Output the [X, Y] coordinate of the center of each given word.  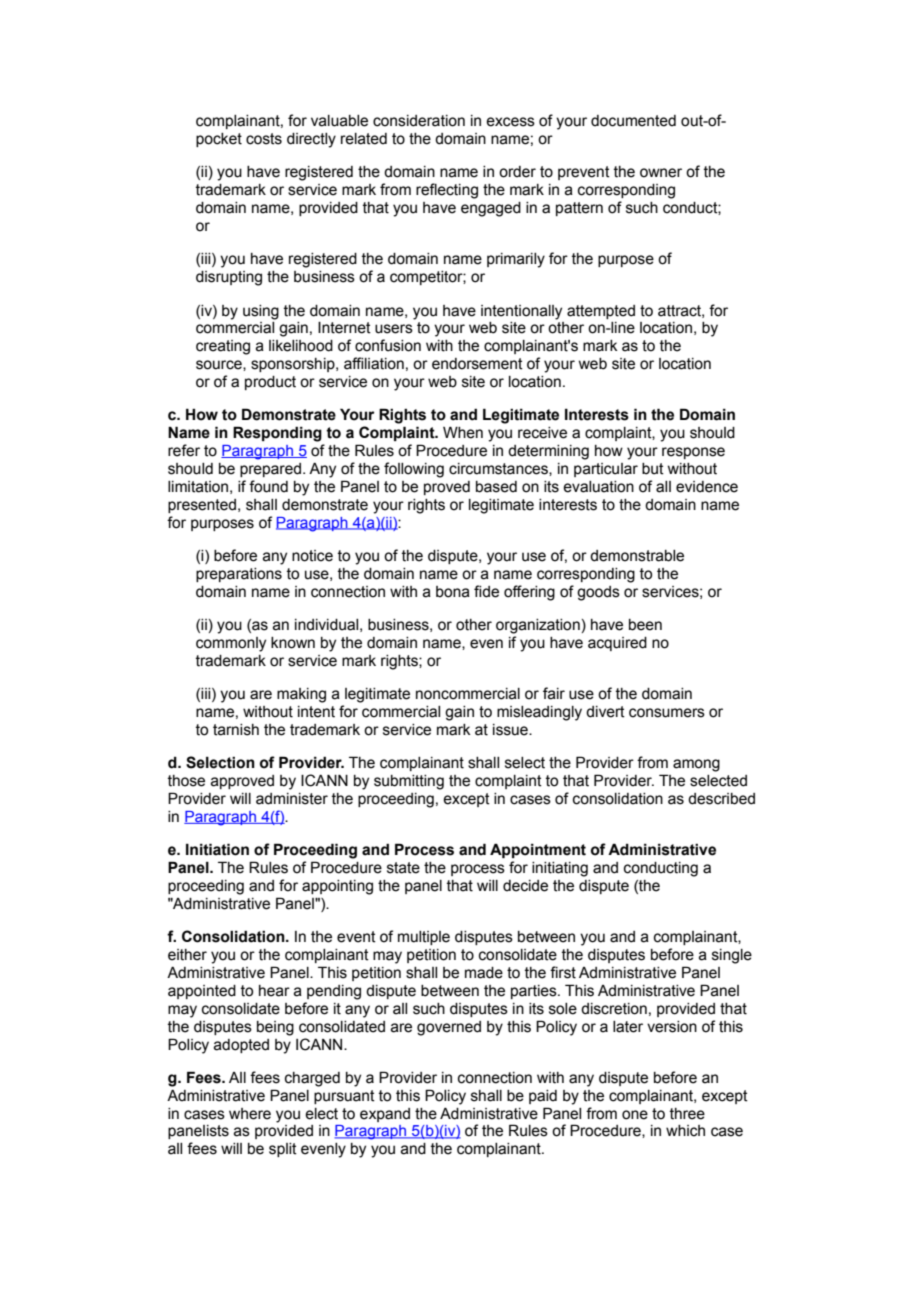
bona [453, 592]
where [250, 1114]
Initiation [217, 849]
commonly [231, 644]
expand [385, 1115]
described [721, 799]
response [693, 453]
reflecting [447, 191]
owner [661, 173]
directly [311, 140]
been [645, 625]
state [403, 868]
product [270, 383]
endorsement [477, 364]
